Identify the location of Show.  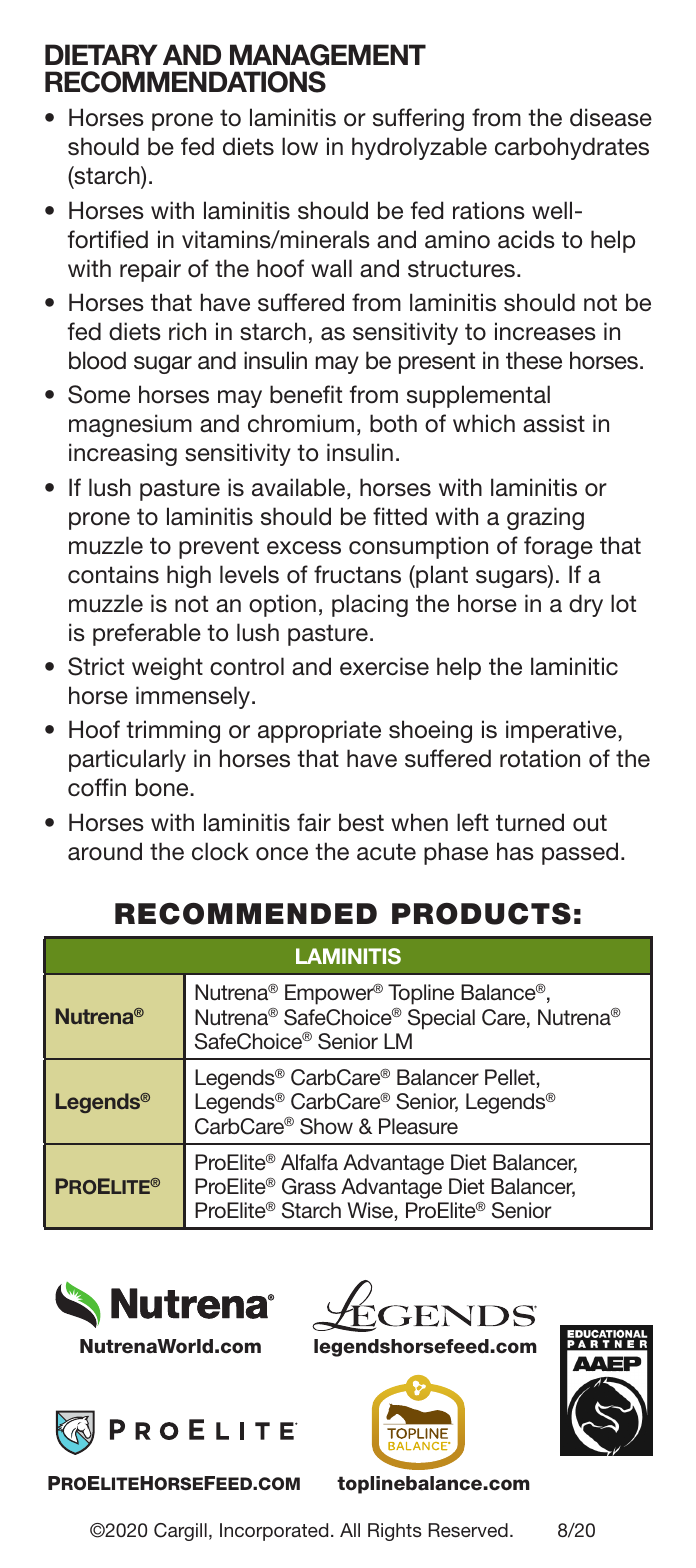
(326, 1126).
